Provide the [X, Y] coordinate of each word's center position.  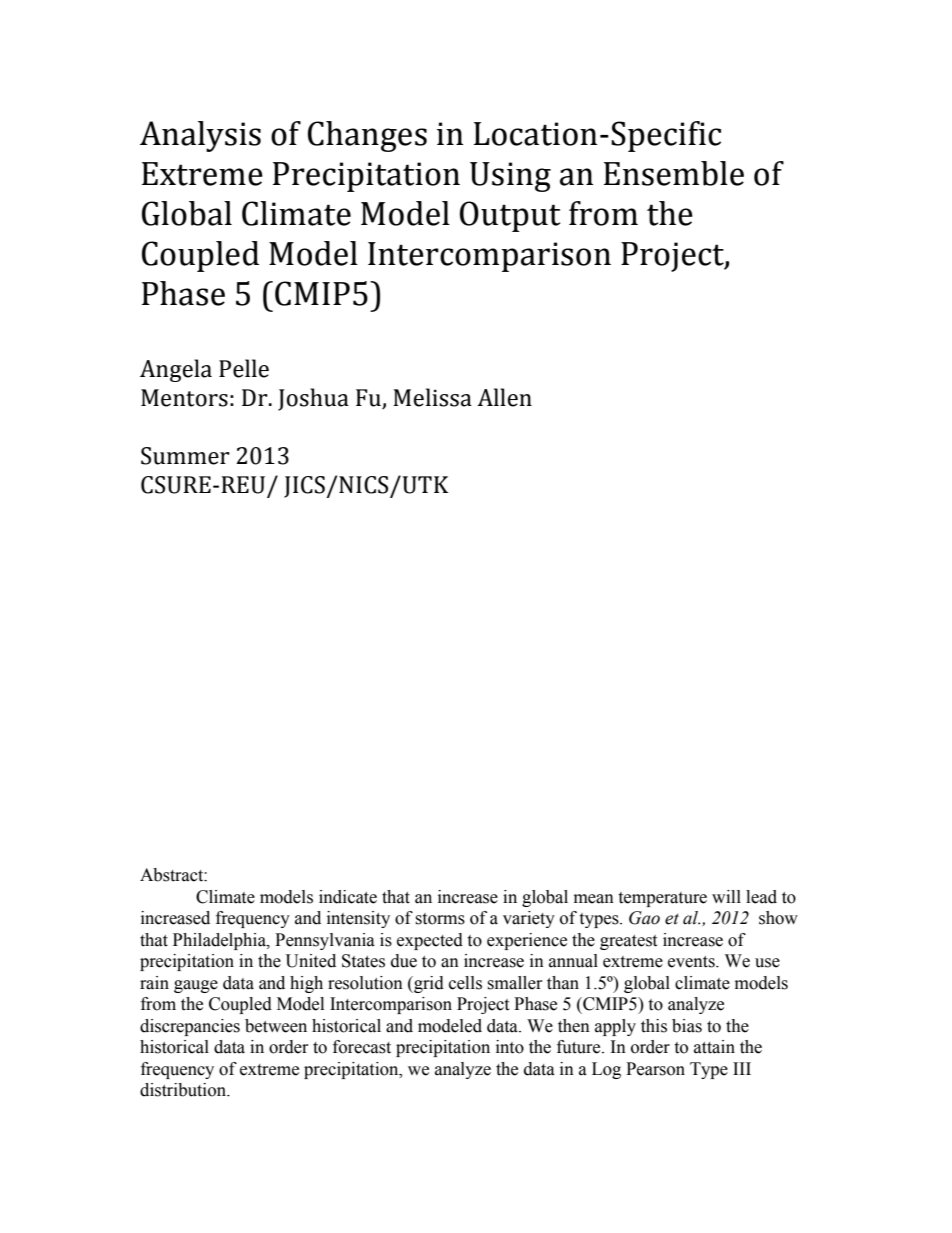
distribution [184, 1090]
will [726, 896]
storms [440, 919]
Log [606, 1070]
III [742, 1068]
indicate [348, 897]
